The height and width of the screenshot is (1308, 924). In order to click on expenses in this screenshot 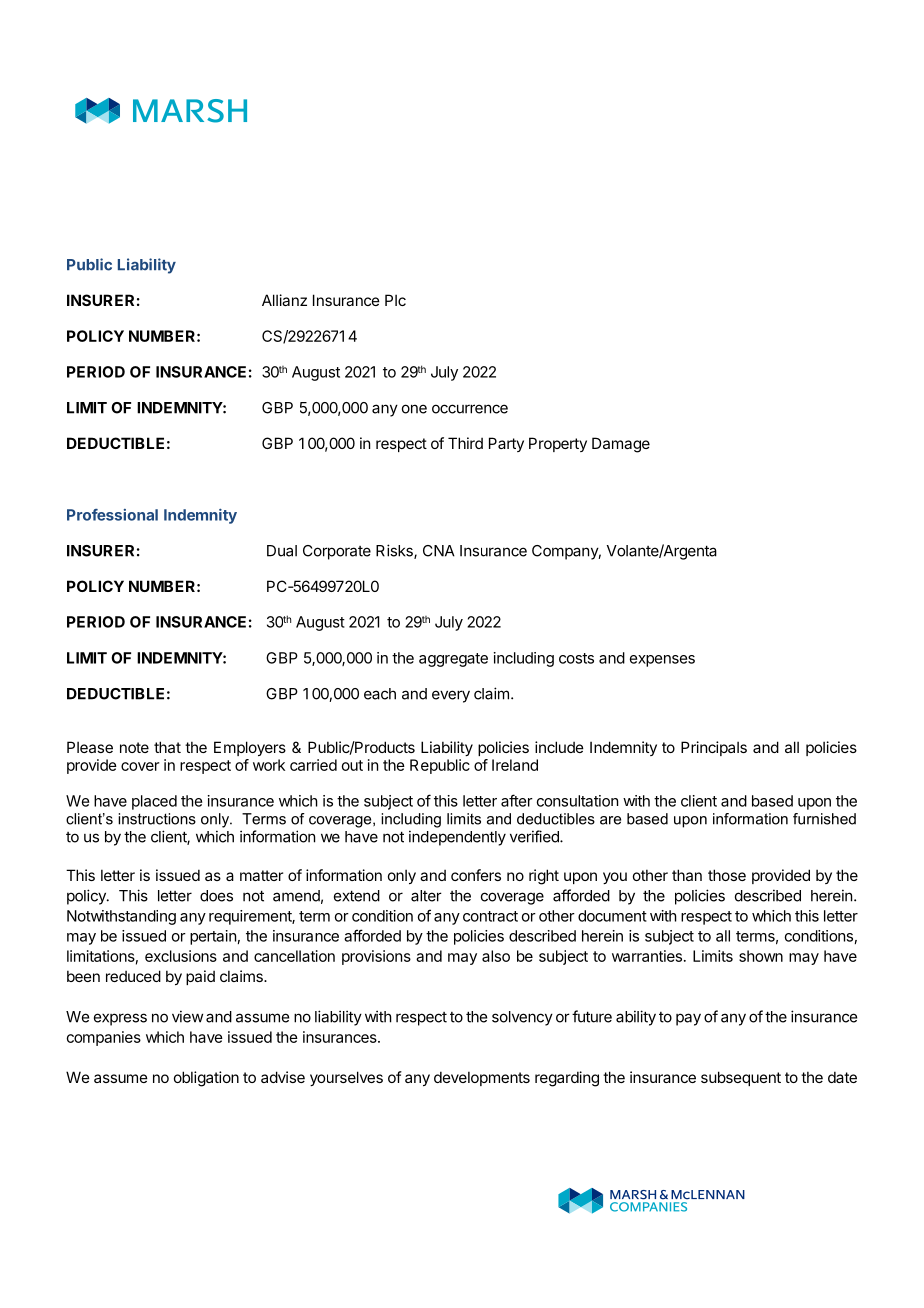, I will do `click(662, 661)`.
